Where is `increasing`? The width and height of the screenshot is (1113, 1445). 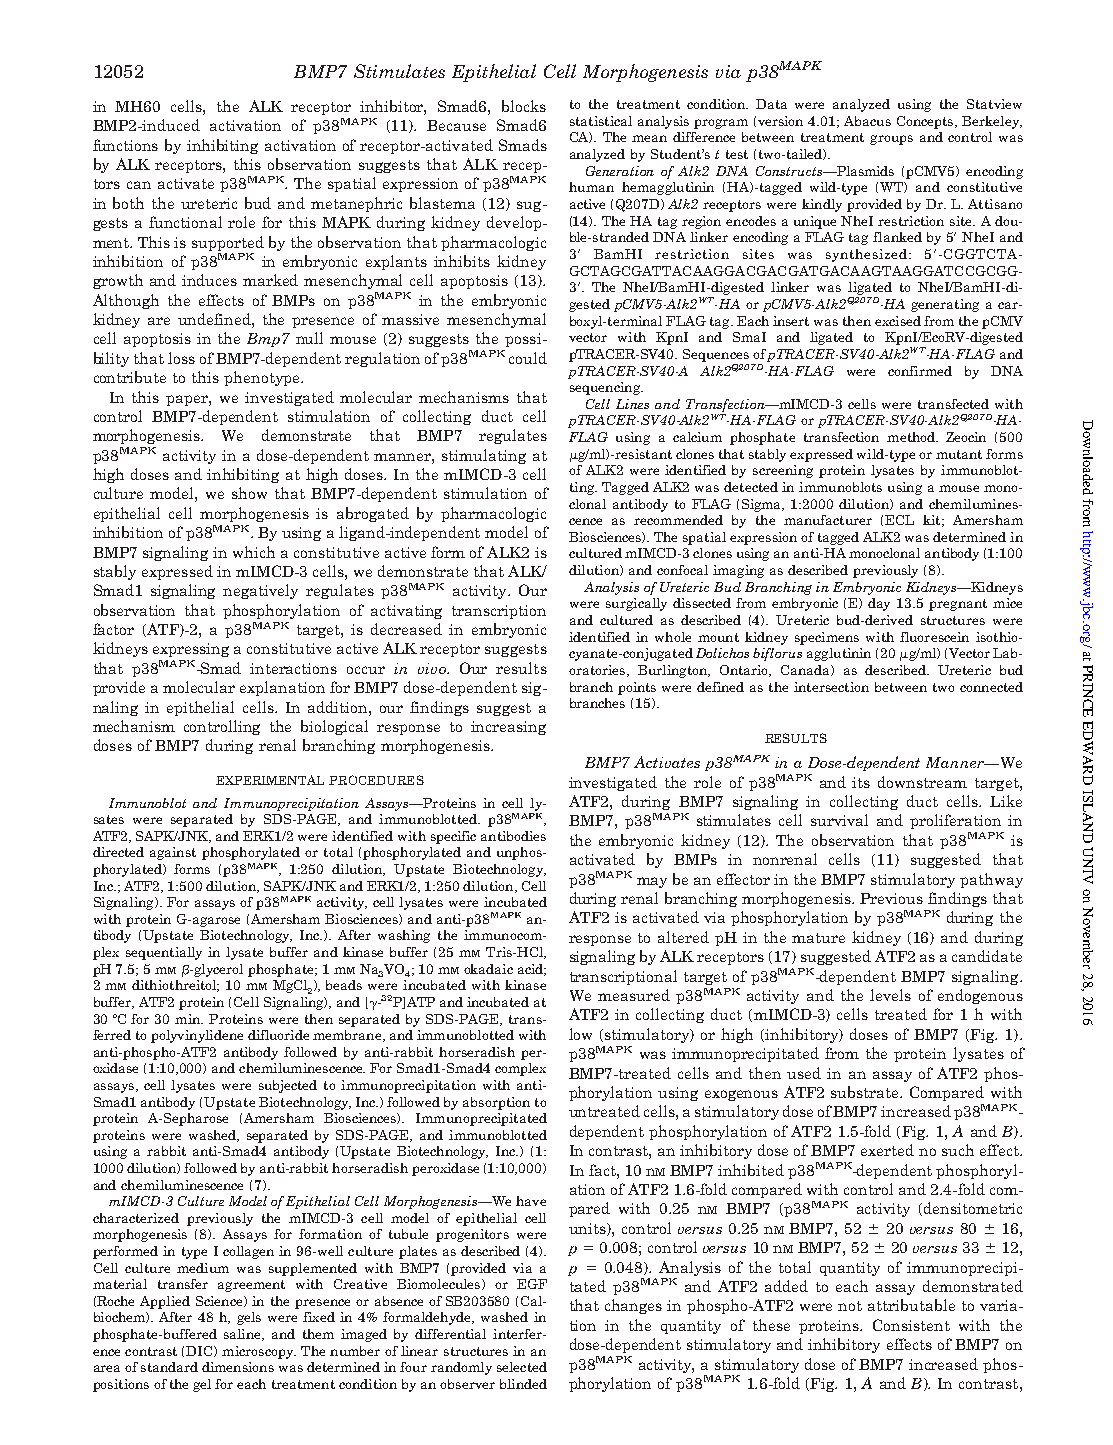 increasing is located at coordinates (508, 728).
